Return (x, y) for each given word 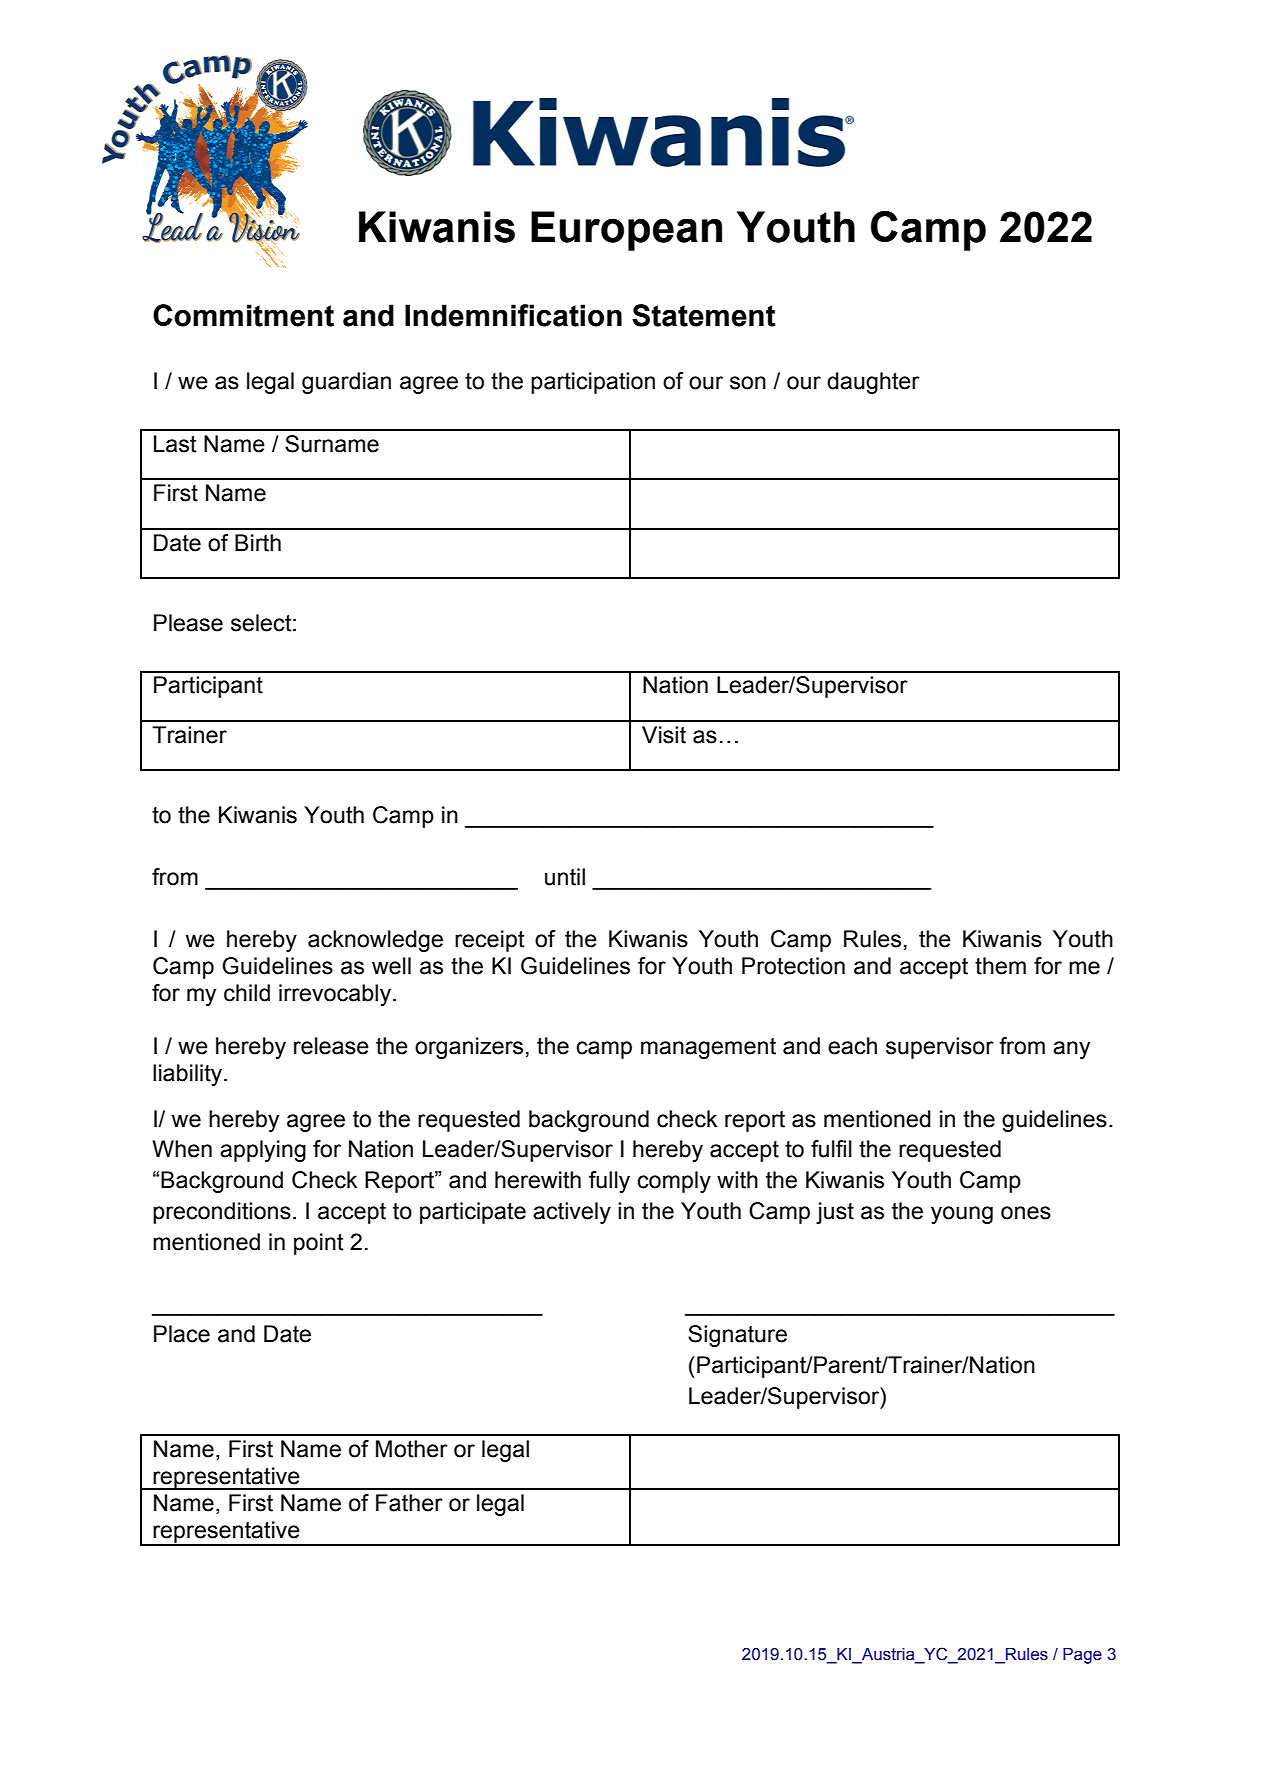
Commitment (243, 315)
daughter (873, 383)
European (626, 231)
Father (409, 1503)
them (1000, 966)
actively (572, 1213)
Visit (664, 735)
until (565, 877)
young (962, 1215)
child (247, 993)
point (319, 1244)
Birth (258, 543)
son (748, 383)
